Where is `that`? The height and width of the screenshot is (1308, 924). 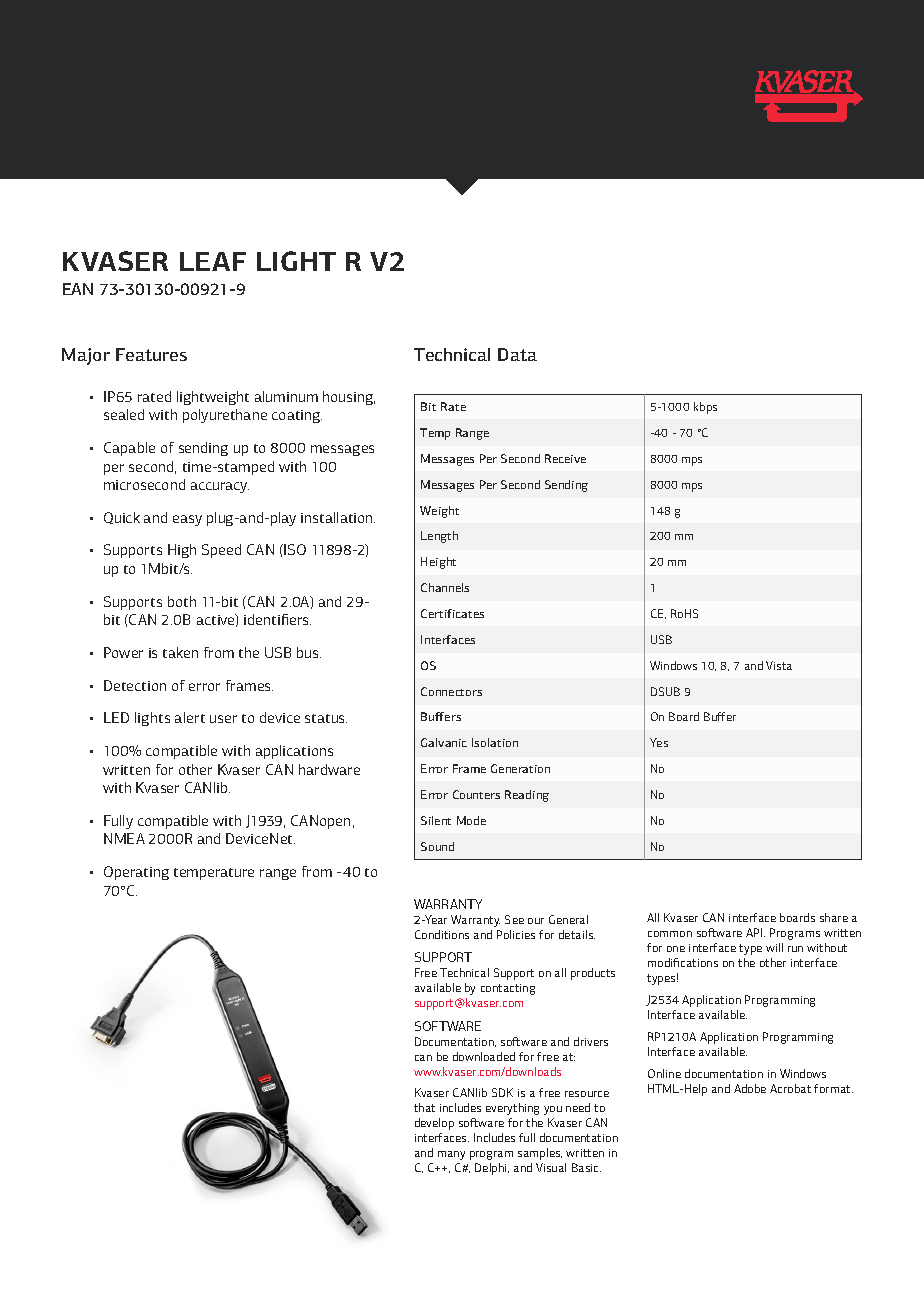 that is located at coordinates (424, 1107).
